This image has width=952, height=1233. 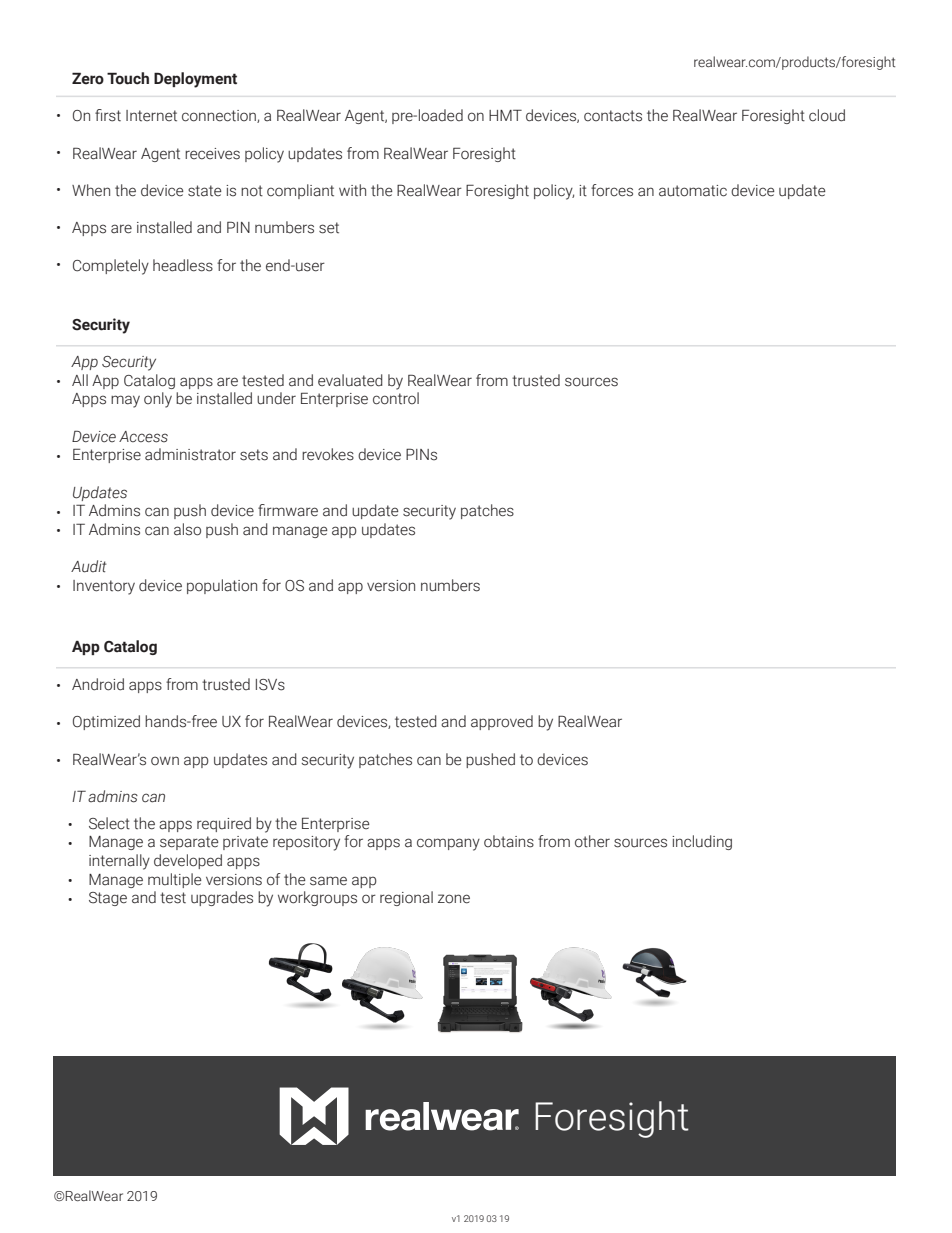 What do you see at coordinates (106, 722) in the image?
I see `Optimized` at bounding box center [106, 722].
